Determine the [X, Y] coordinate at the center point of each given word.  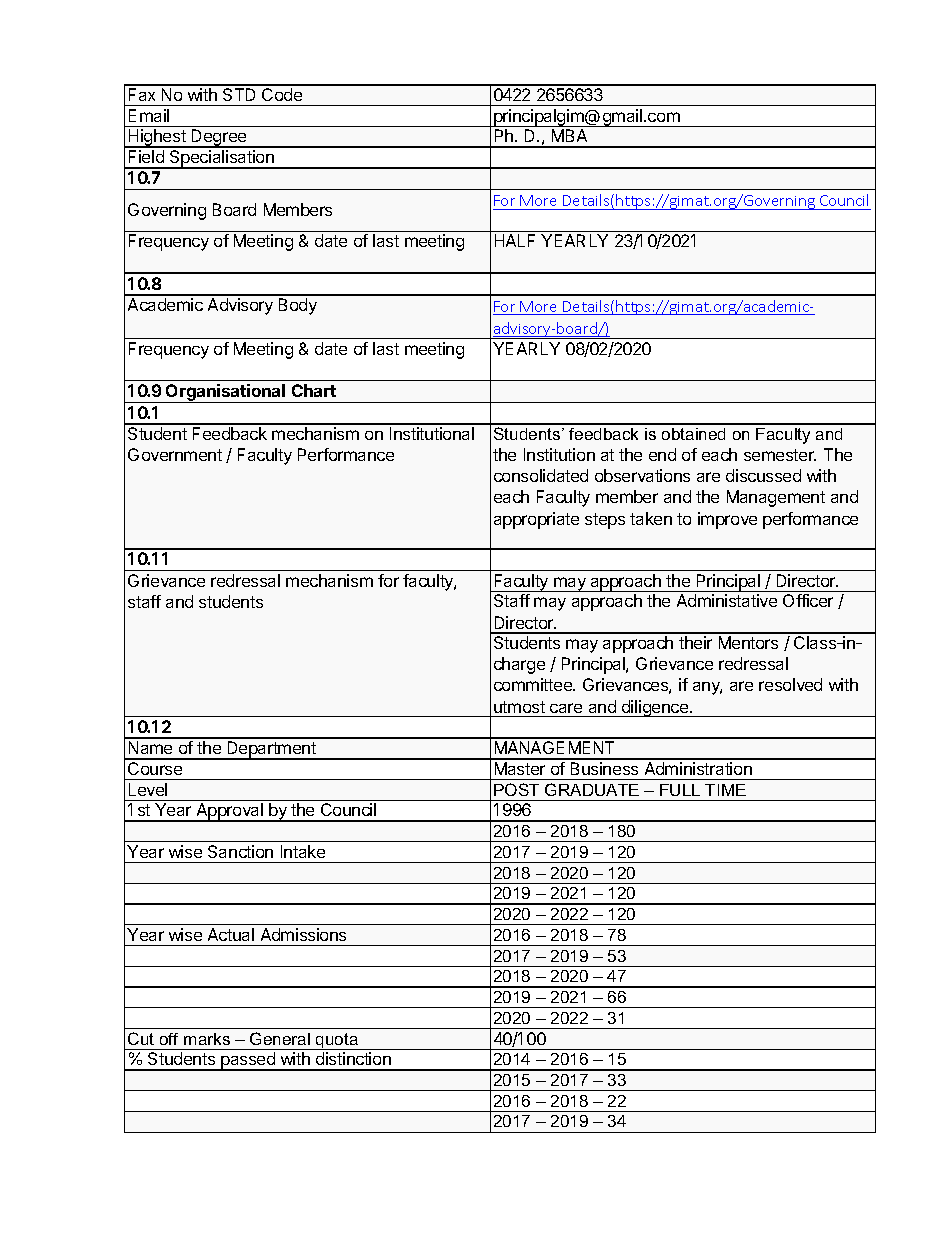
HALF [515, 240]
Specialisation [222, 159]
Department [271, 750]
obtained [693, 434]
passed [248, 1061]
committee [534, 684]
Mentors [748, 642]
